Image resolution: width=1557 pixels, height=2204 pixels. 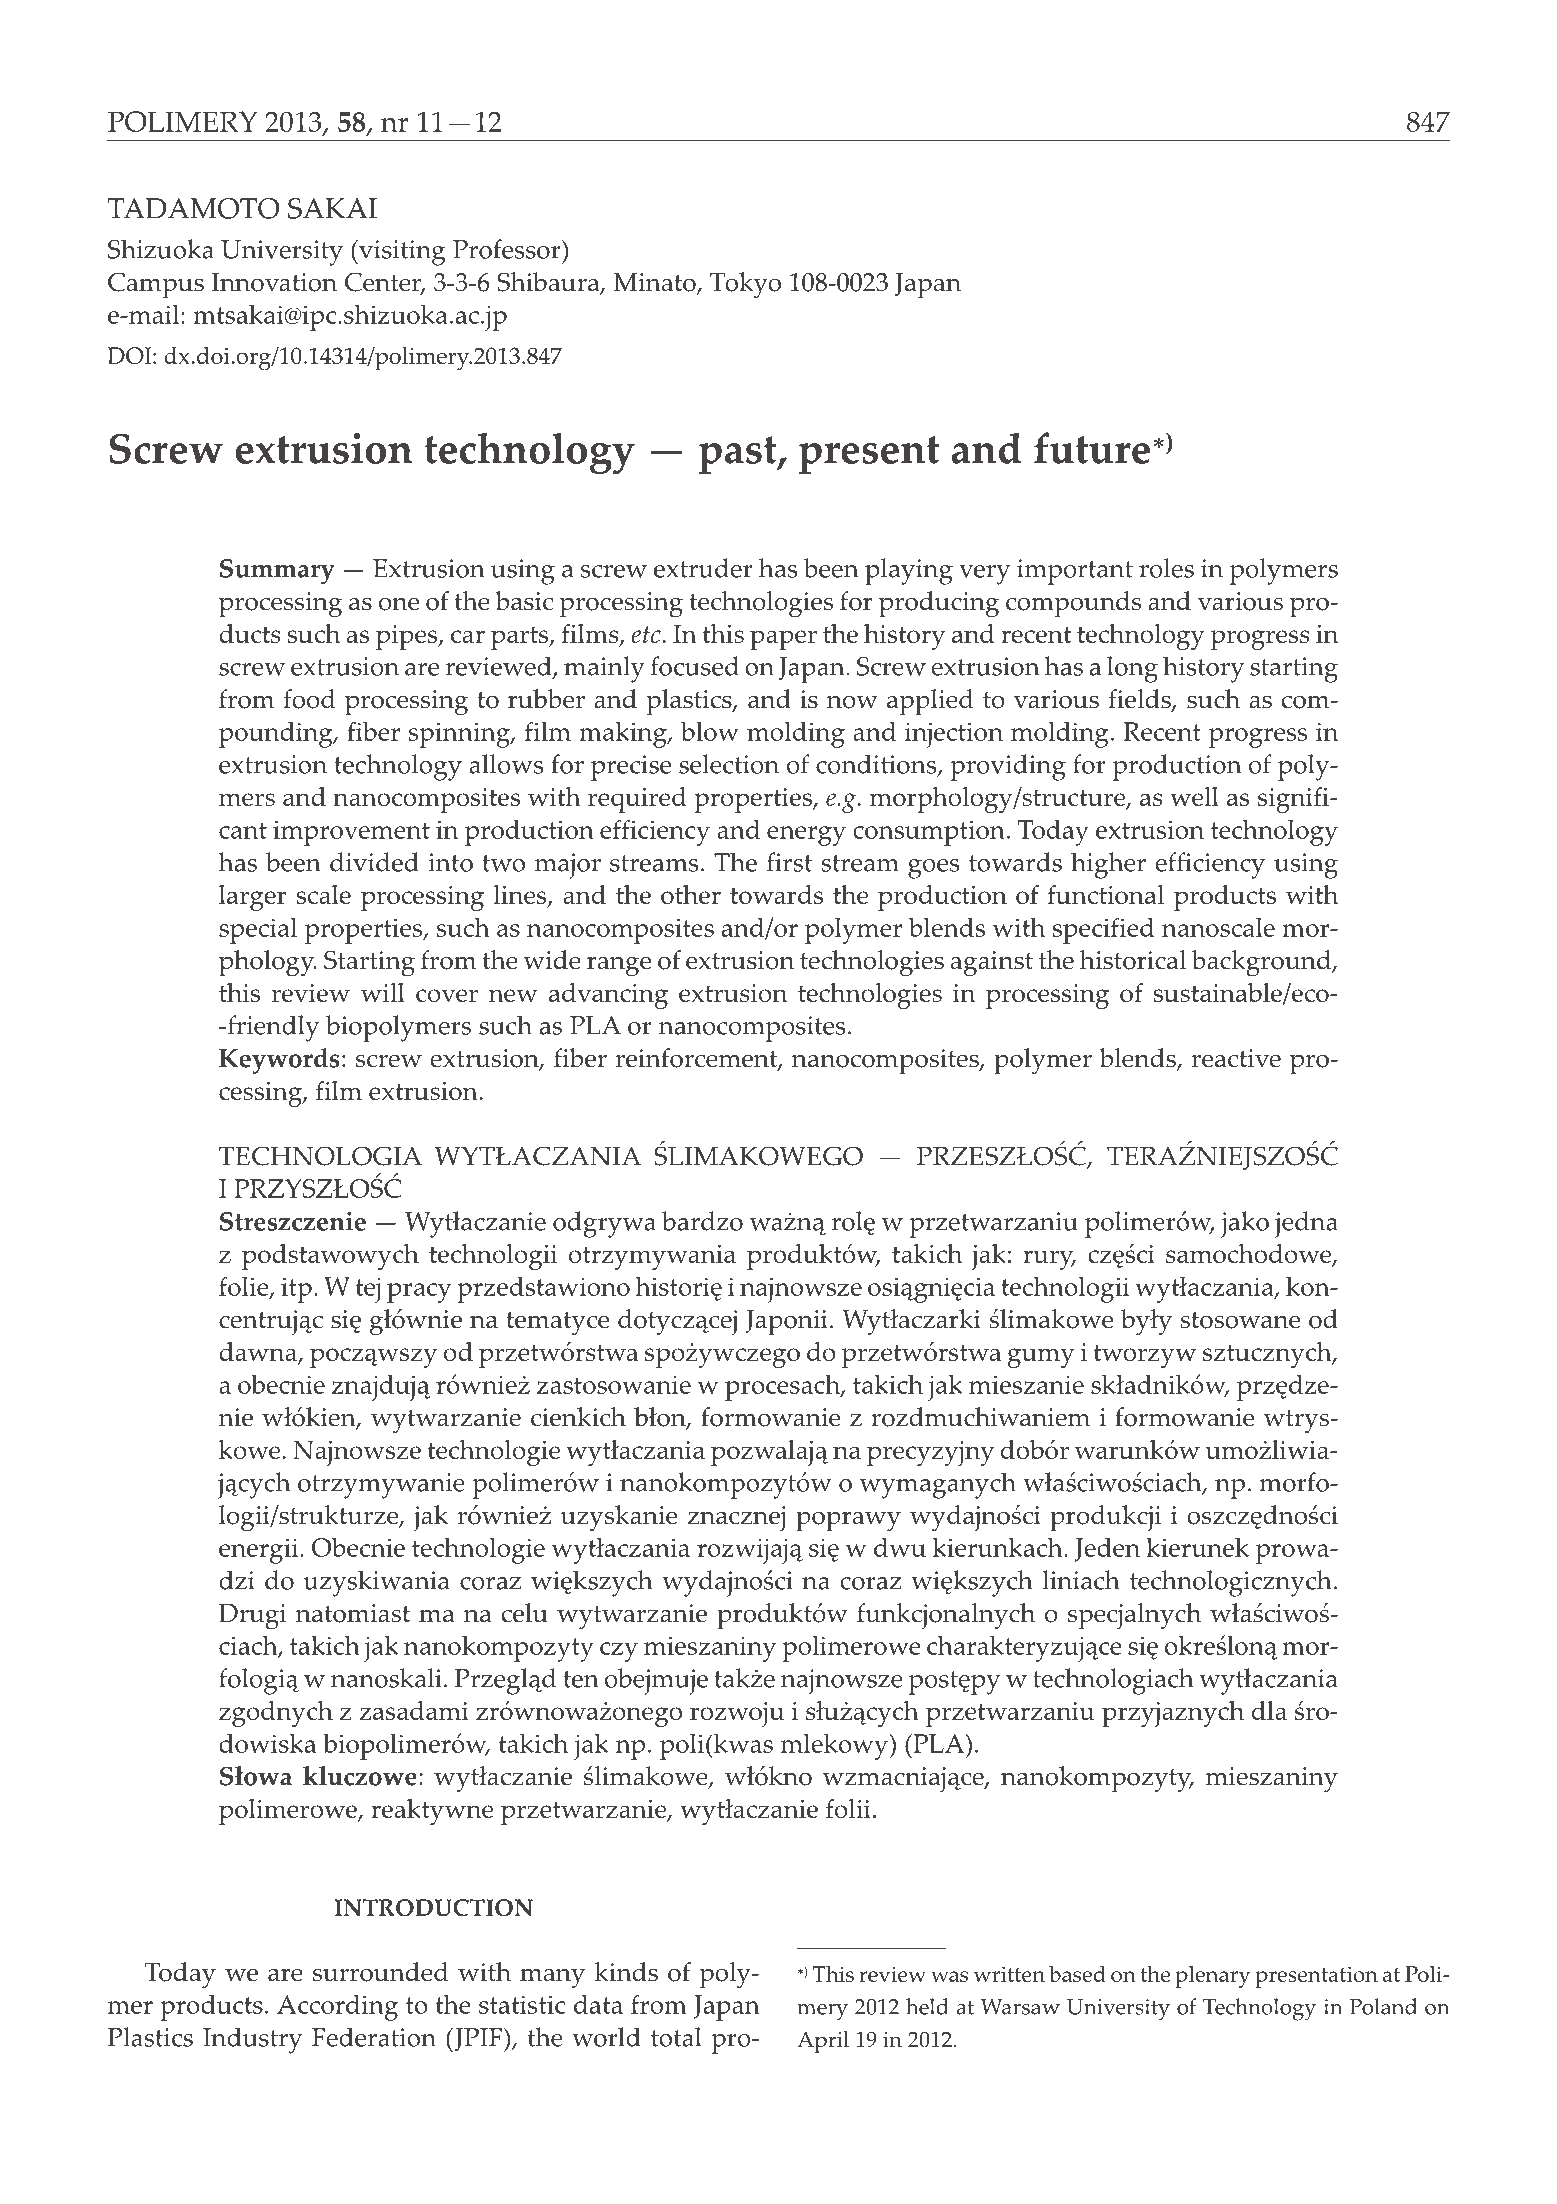 I want to click on Tokyo, so click(x=745, y=285).
